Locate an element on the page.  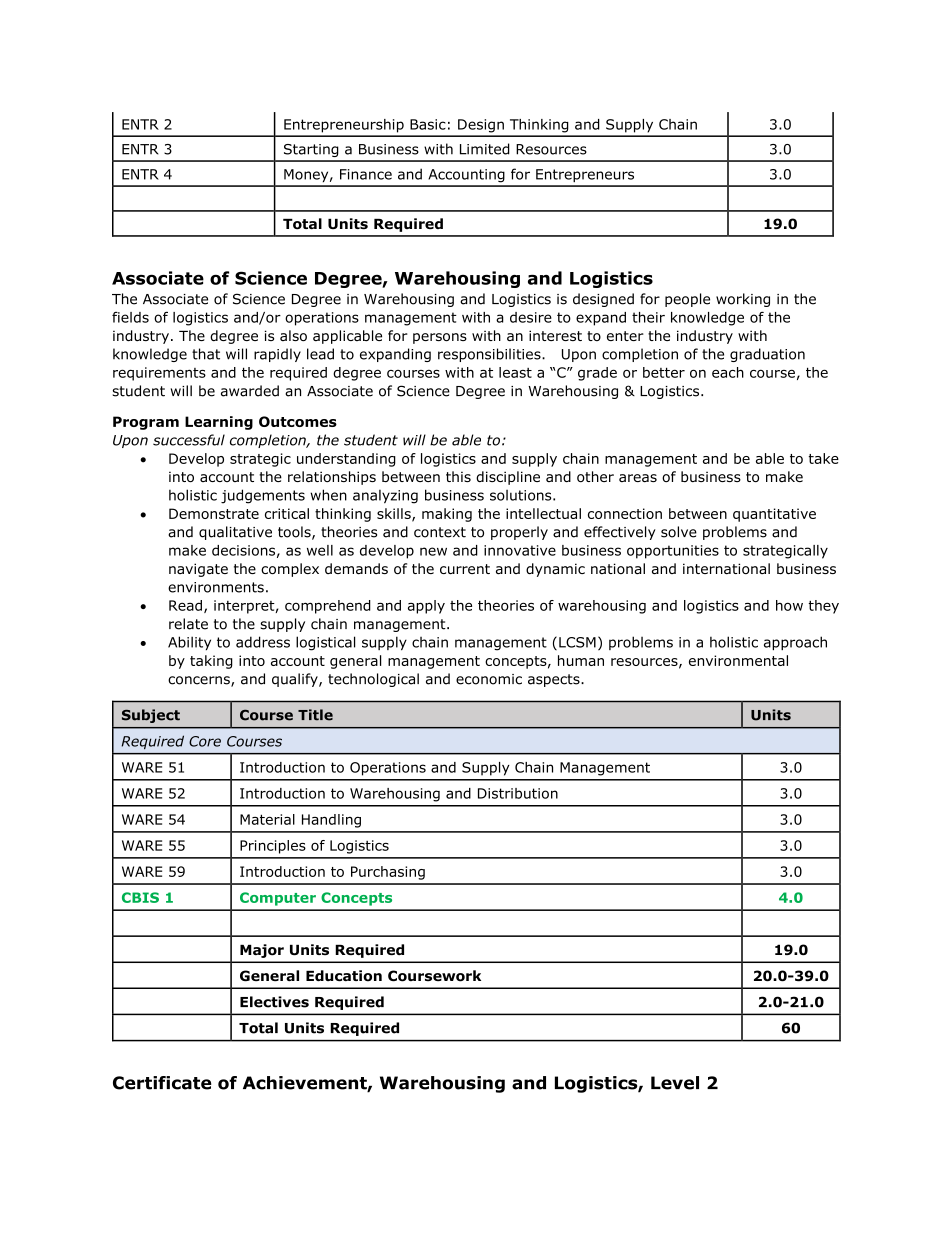
Limited is located at coordinates (485, 149).
